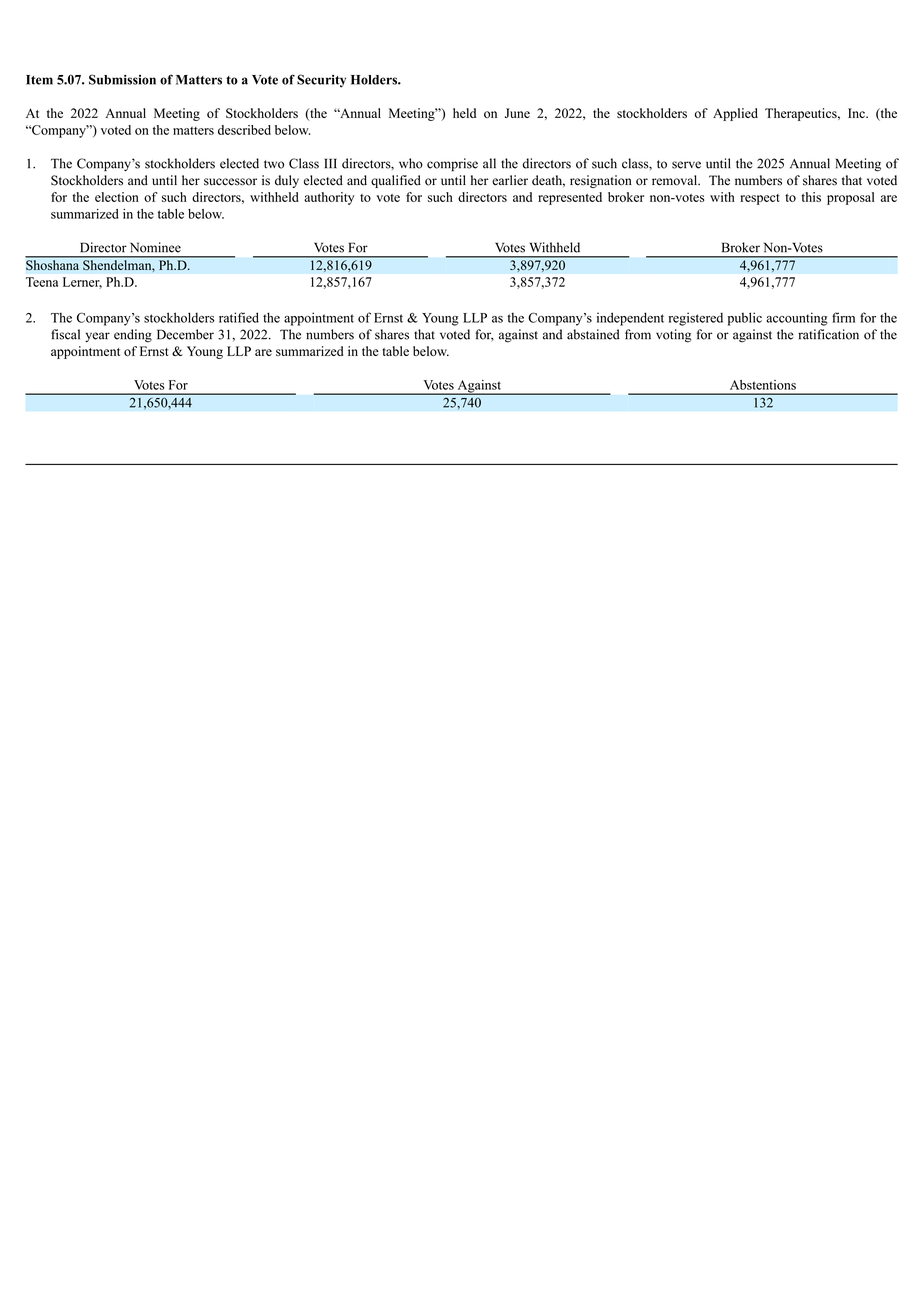 Image resolution: width=924 pixels, height=1308 pixels. I want to click on abstained, so click(593, 334).
